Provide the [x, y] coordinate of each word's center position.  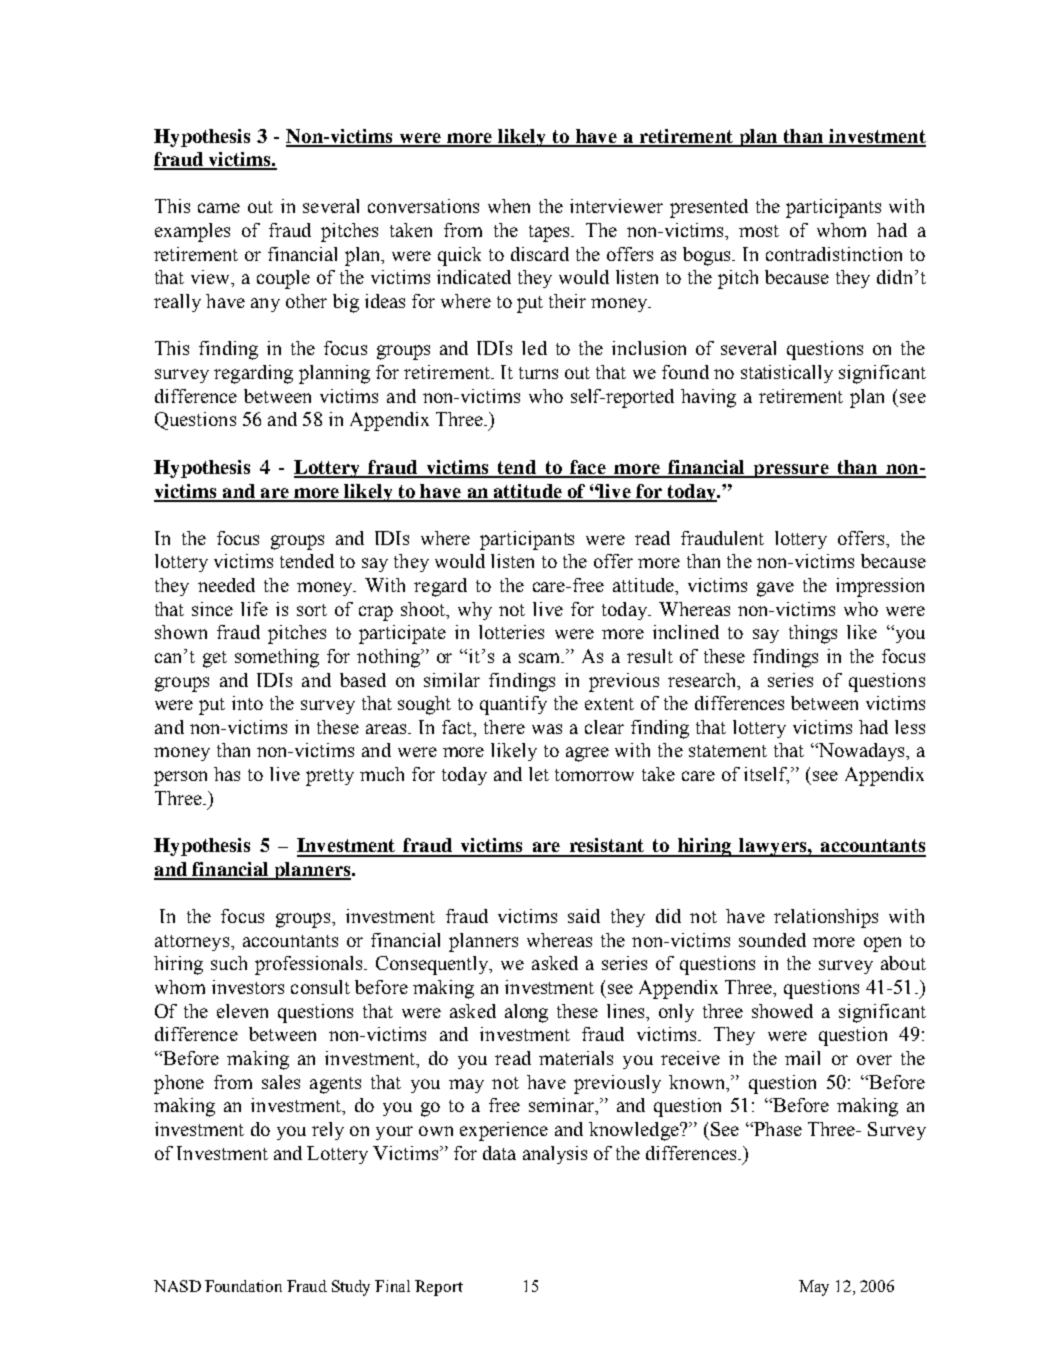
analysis [555, 1155]
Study [351, 1288]
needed [226, 585]
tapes [550, 233]
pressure [791, 471]
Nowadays [861, 752]
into [247, 703]
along [526, 1013]
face [588, 468]
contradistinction [834, 254]
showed [782, 1011]
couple [283, 279]
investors [248, 987]
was [547, 729]
